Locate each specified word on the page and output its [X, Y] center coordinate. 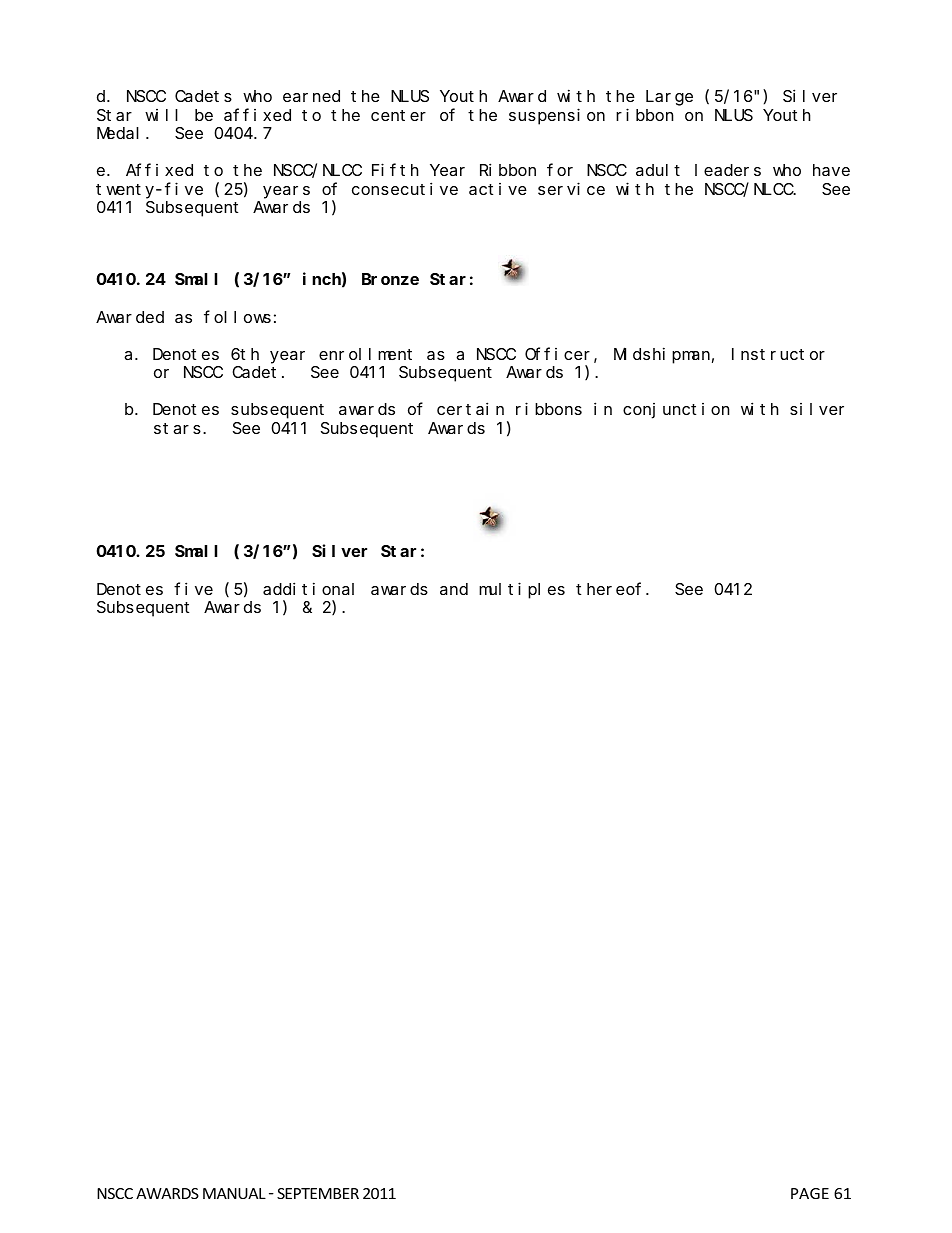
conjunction [676, 411]
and [454, 589]
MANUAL [234, 1193]
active [498, 189]
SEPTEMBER [318, 1193]
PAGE [810, 1193]
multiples [522, 590]
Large [669, 98]
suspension [557, 116]
